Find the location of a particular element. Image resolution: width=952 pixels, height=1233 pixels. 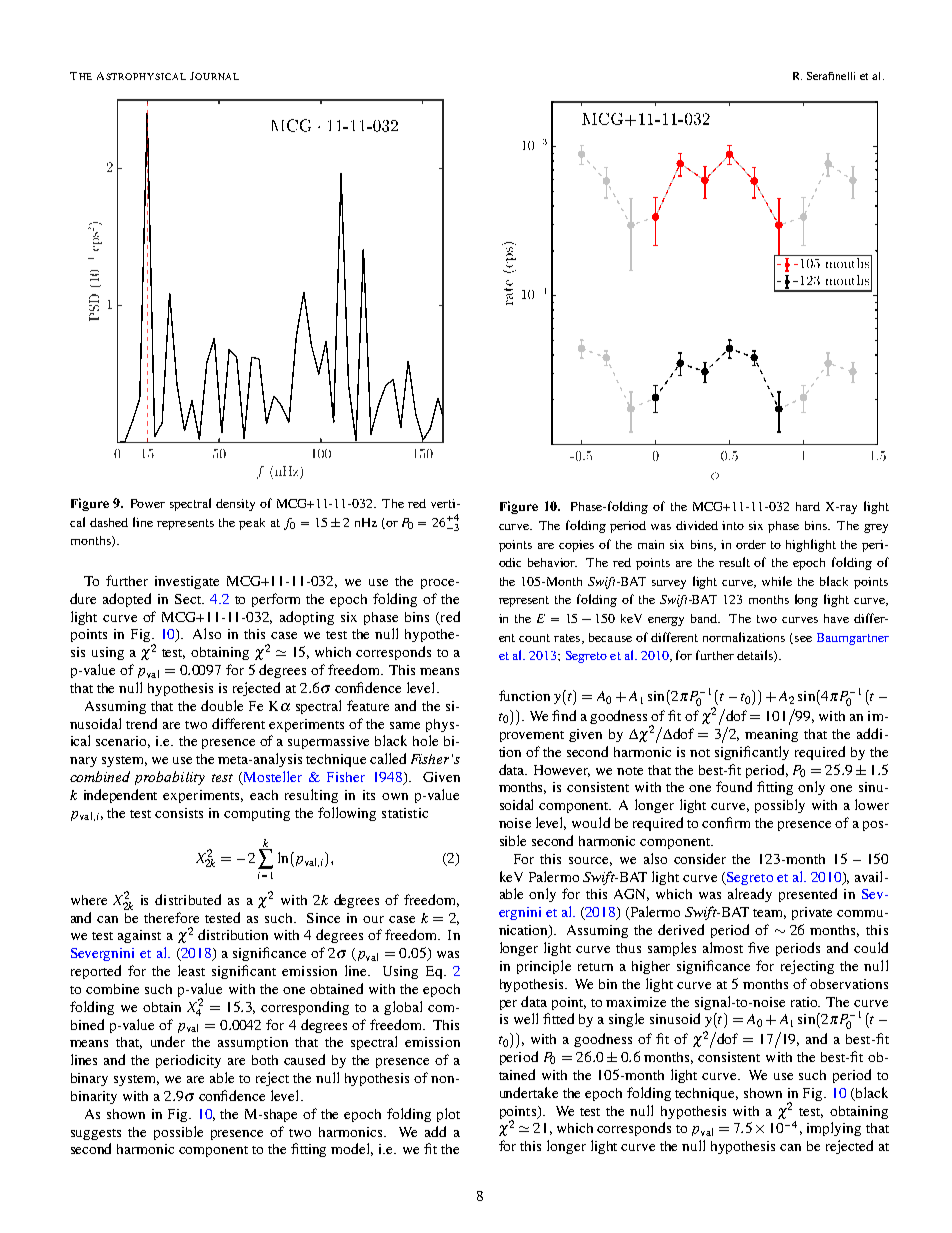

statistic is located at coordinates (405, 813).
